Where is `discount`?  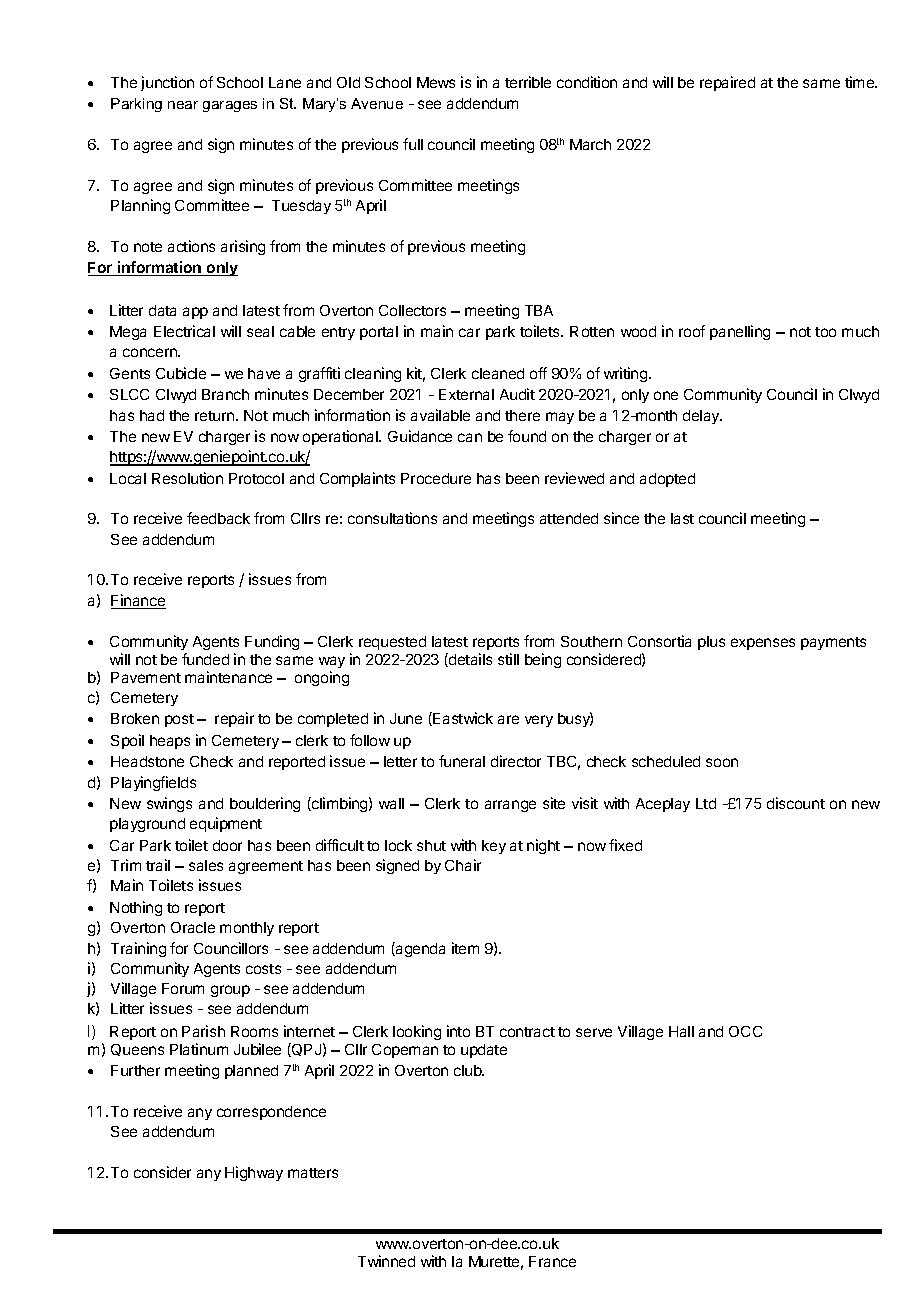
discount is located at coordinates (796, 803).
